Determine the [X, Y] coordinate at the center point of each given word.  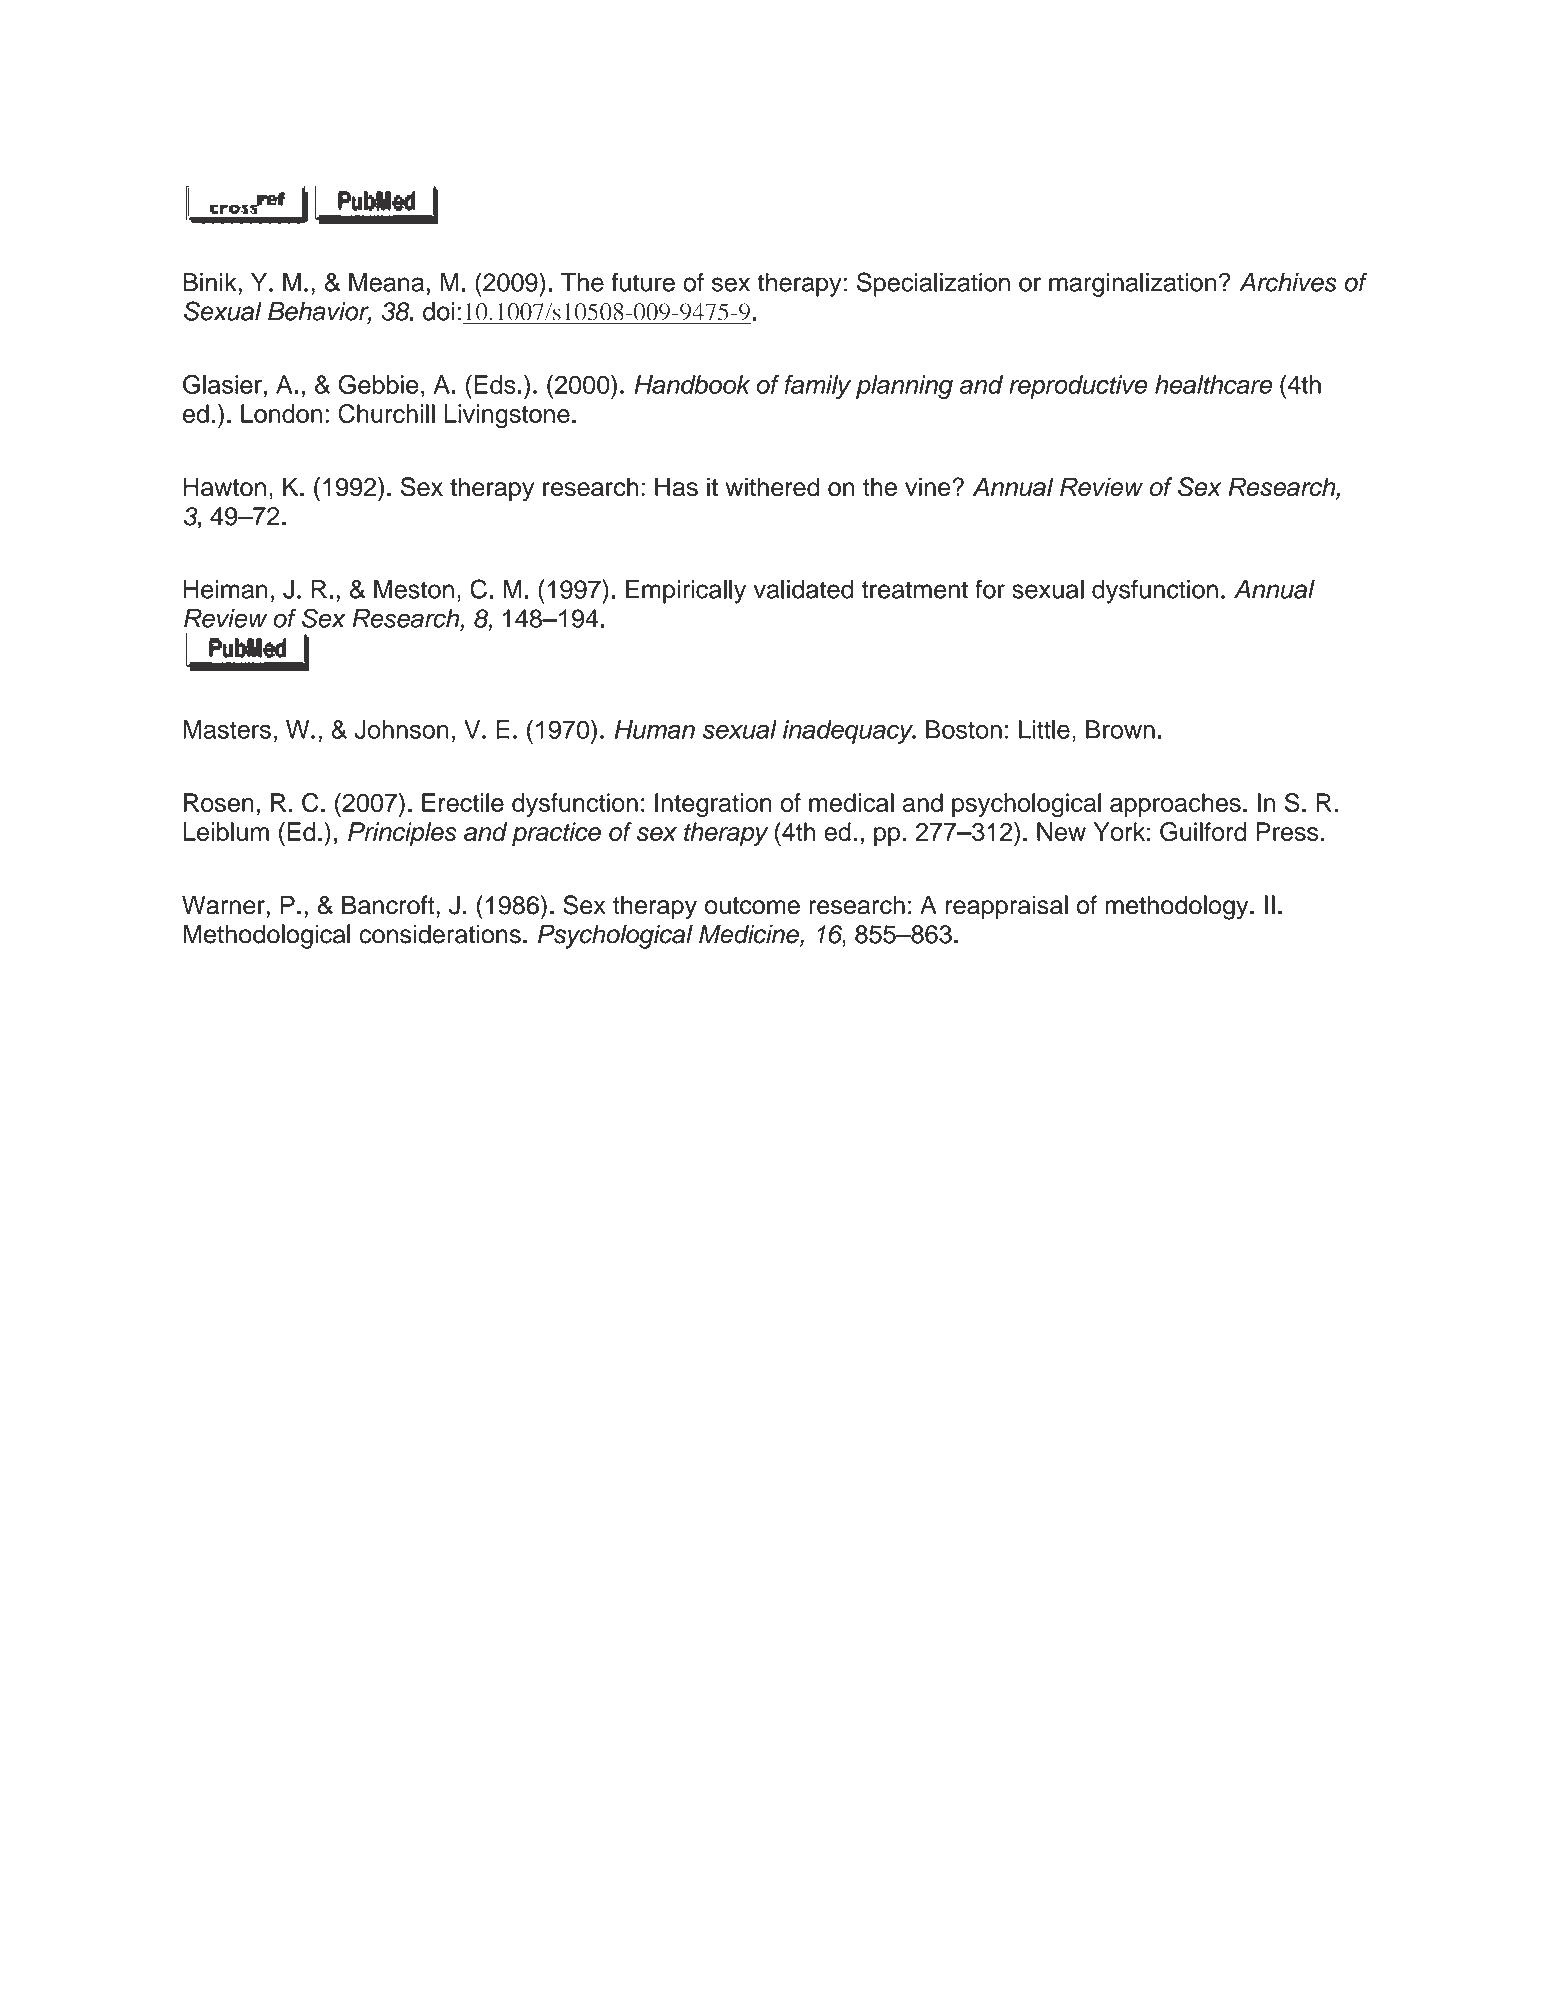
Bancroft [389, 905]
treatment [915, 590]
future [643, 282]
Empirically [686, 592]
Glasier [222, 384]
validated [803, 589]
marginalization [1132, 285]
